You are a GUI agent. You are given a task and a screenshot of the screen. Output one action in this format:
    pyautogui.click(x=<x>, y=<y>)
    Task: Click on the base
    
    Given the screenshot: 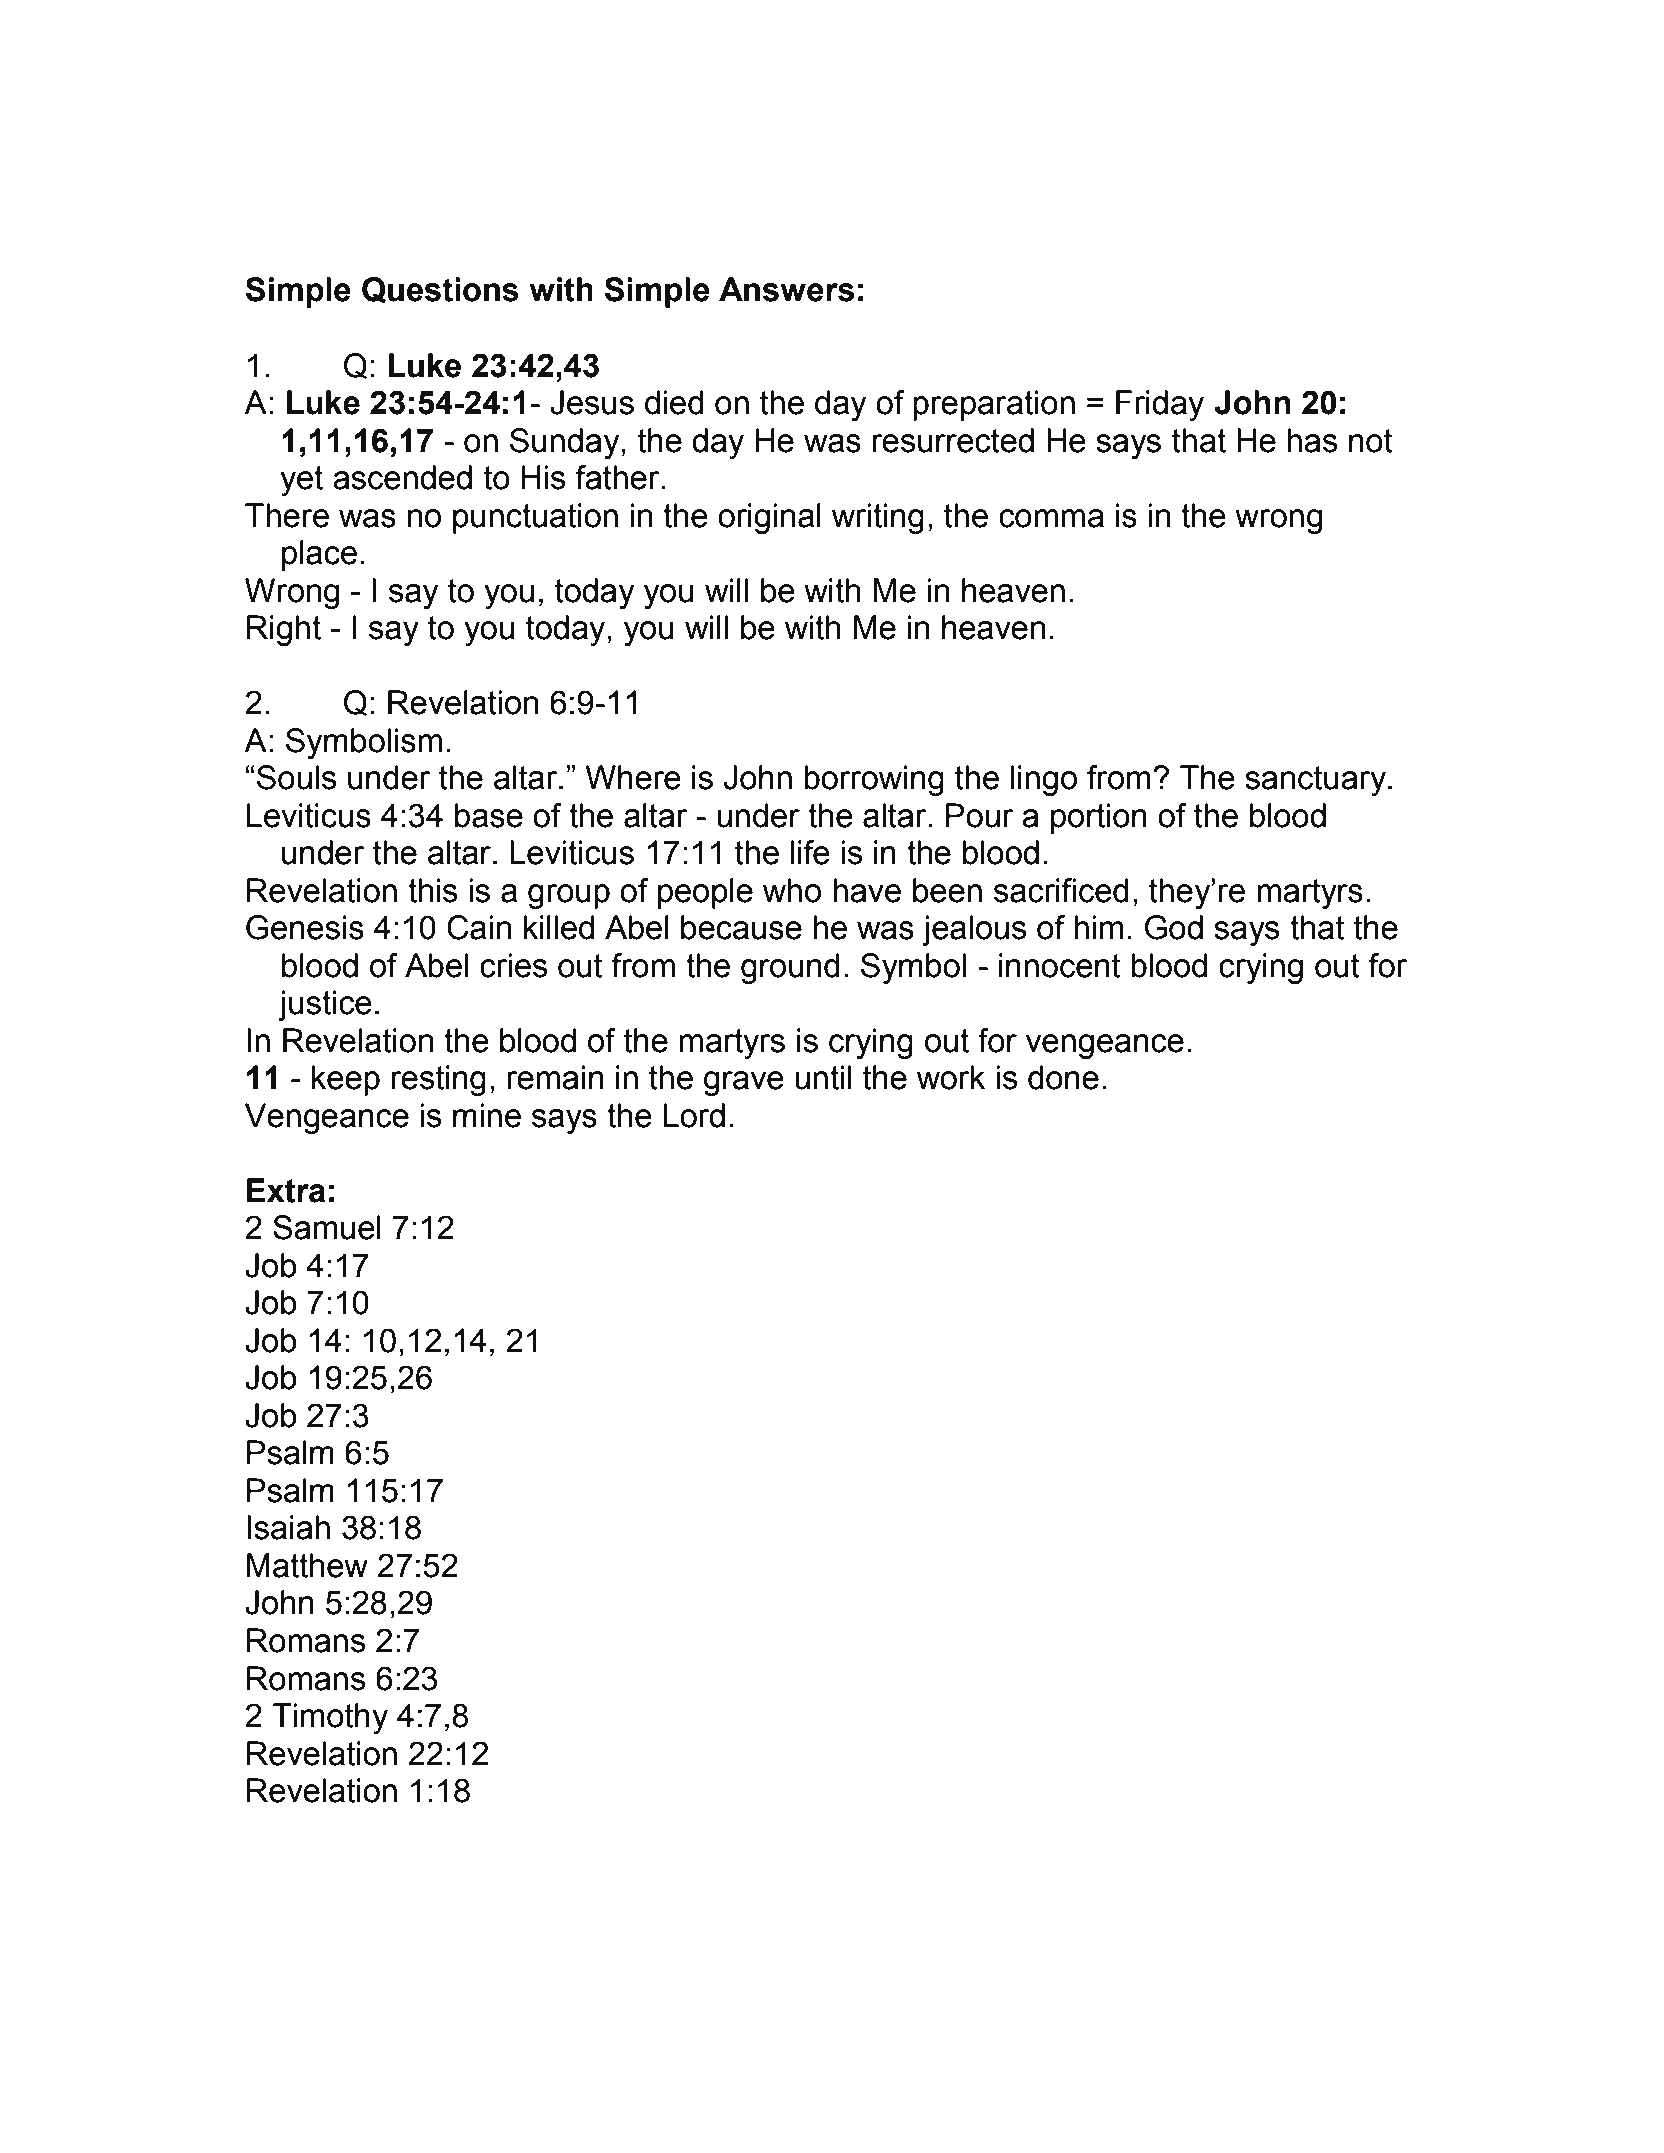 What is the action you would take?
    pyautogui.click(x=489, y=815)
